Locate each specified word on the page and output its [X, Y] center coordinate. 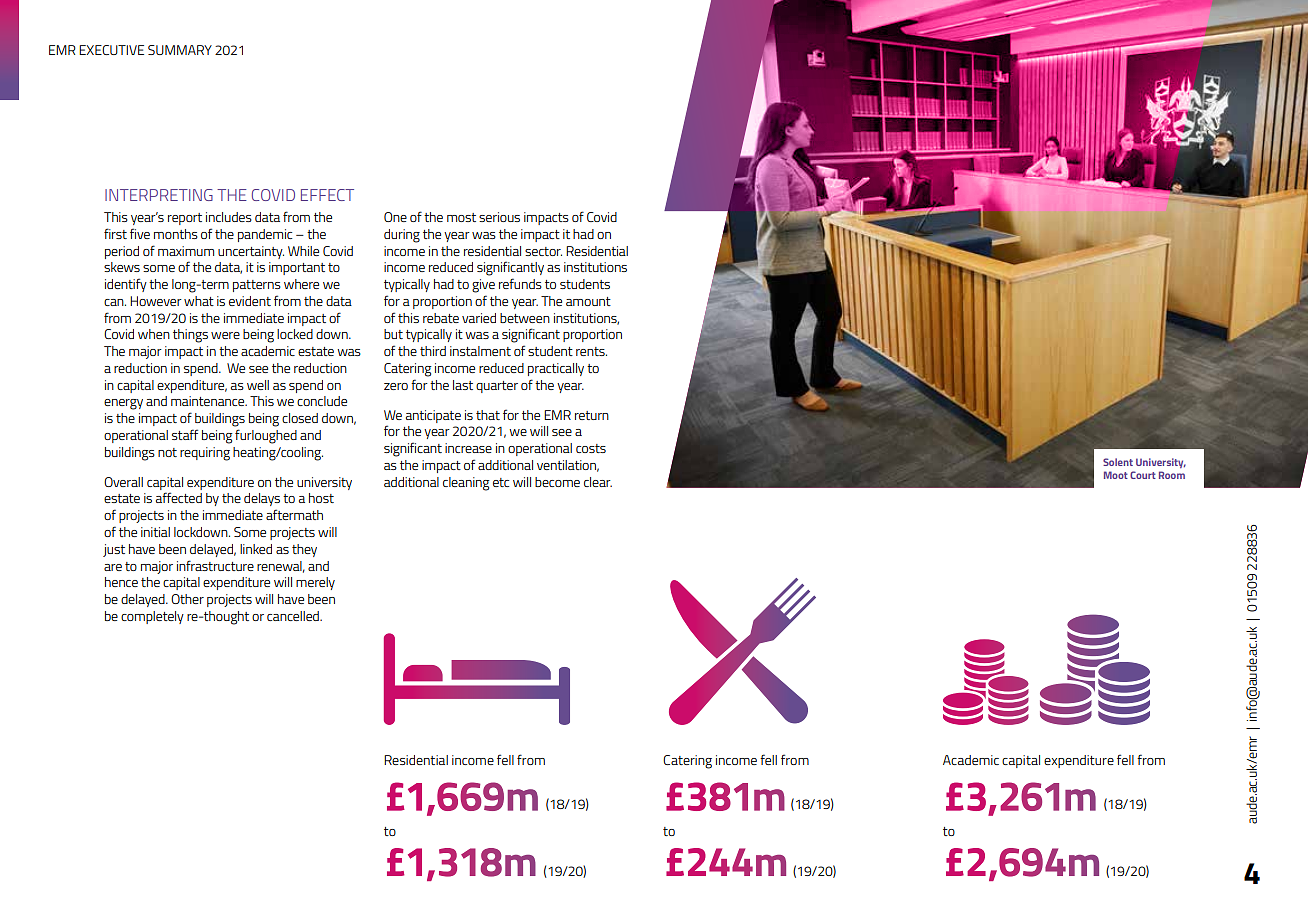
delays [262, 499]
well [258, 385]
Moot [1116, 475]
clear [598, 482]
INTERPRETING [159, 195]
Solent [1118, 462]
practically [556, 369]
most [461, 217]
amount [588, 301]
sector [543, 251]
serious [499, 217]
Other [187, 599]
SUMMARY [180, 50]
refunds [520, 283]
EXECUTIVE [111, 50]
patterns [257, 286]
